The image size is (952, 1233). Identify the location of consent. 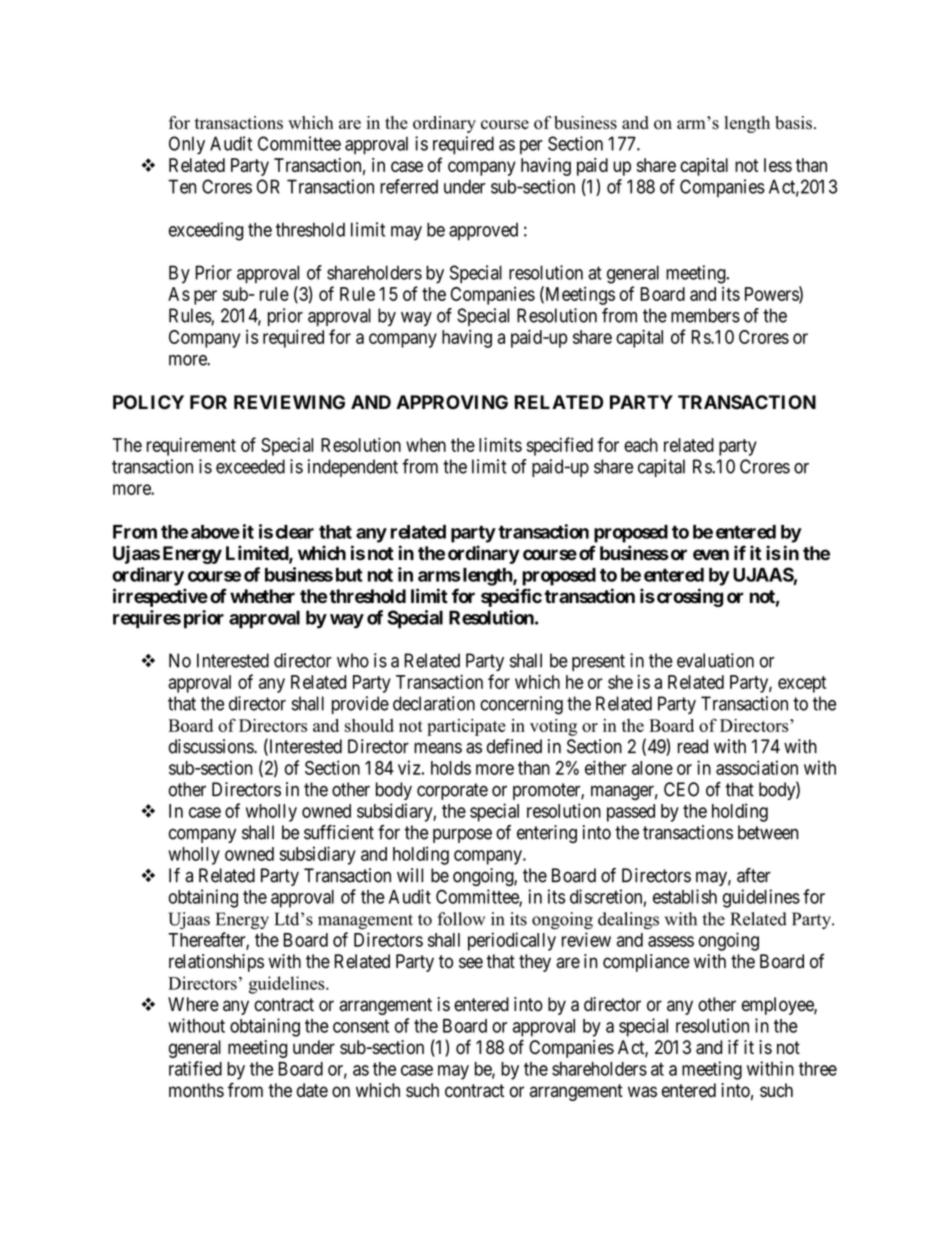
(361, 1026).
